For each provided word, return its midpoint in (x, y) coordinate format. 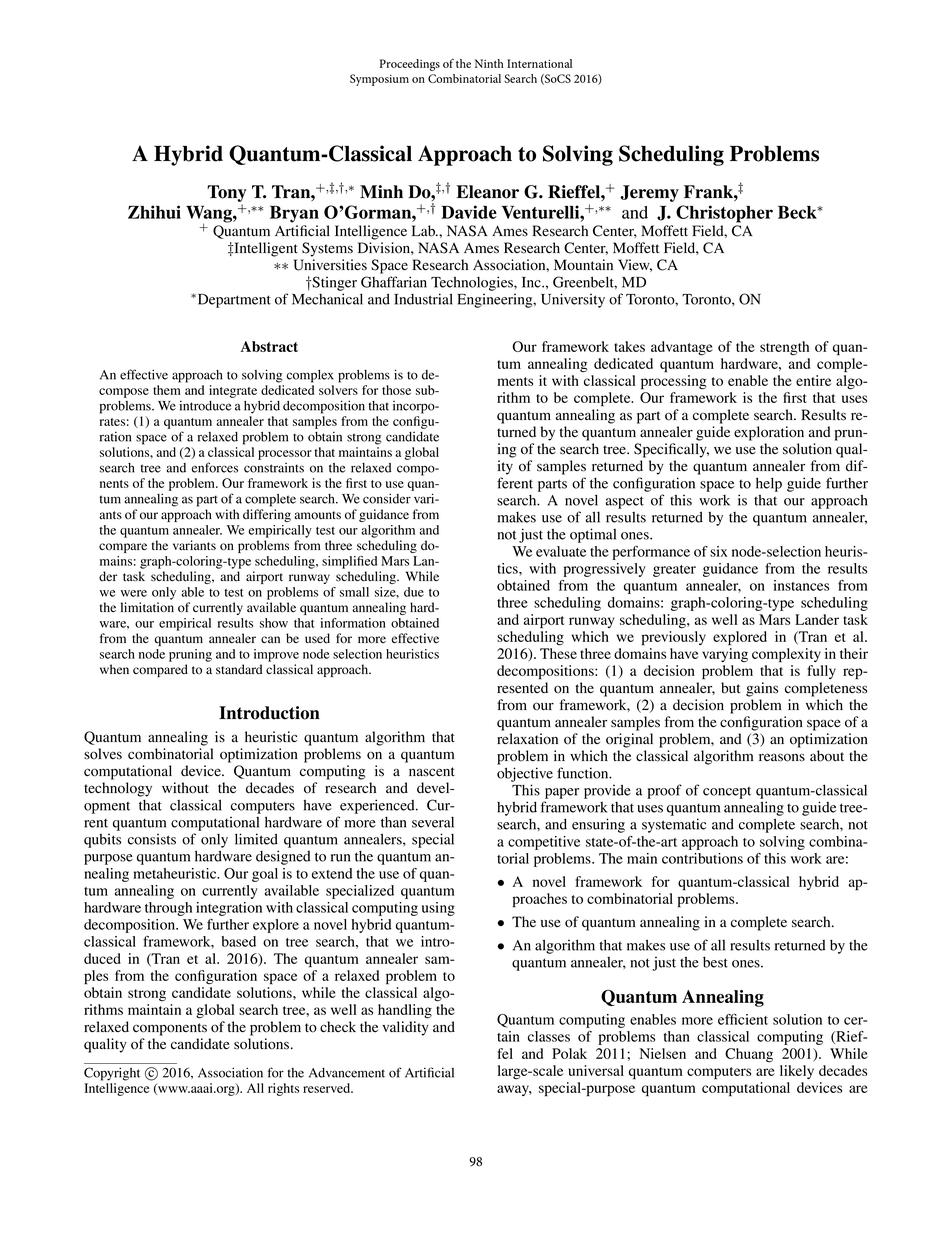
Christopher (724, 214)
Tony (227, 193)
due (414, 592)
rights (283, 1089)
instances (801, 585)
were (134, 593)
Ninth (489, 63)
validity (405, 1028)
